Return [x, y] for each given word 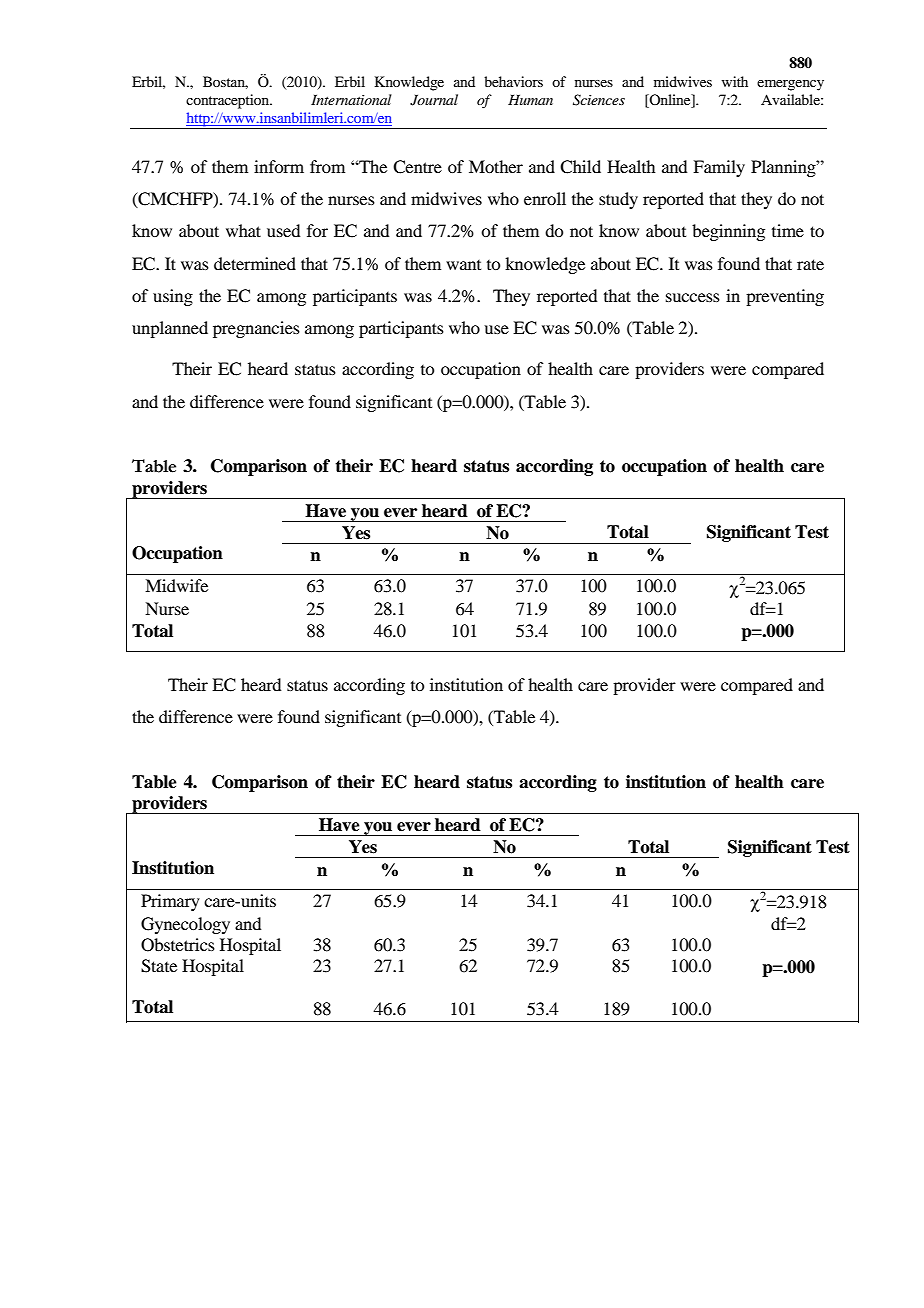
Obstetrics [178, 945]
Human [530, 99]
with [735, 81]
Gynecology [185, 925]
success [693, 297]
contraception [229, 101]
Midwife [176, 585]
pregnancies [256, 329]
